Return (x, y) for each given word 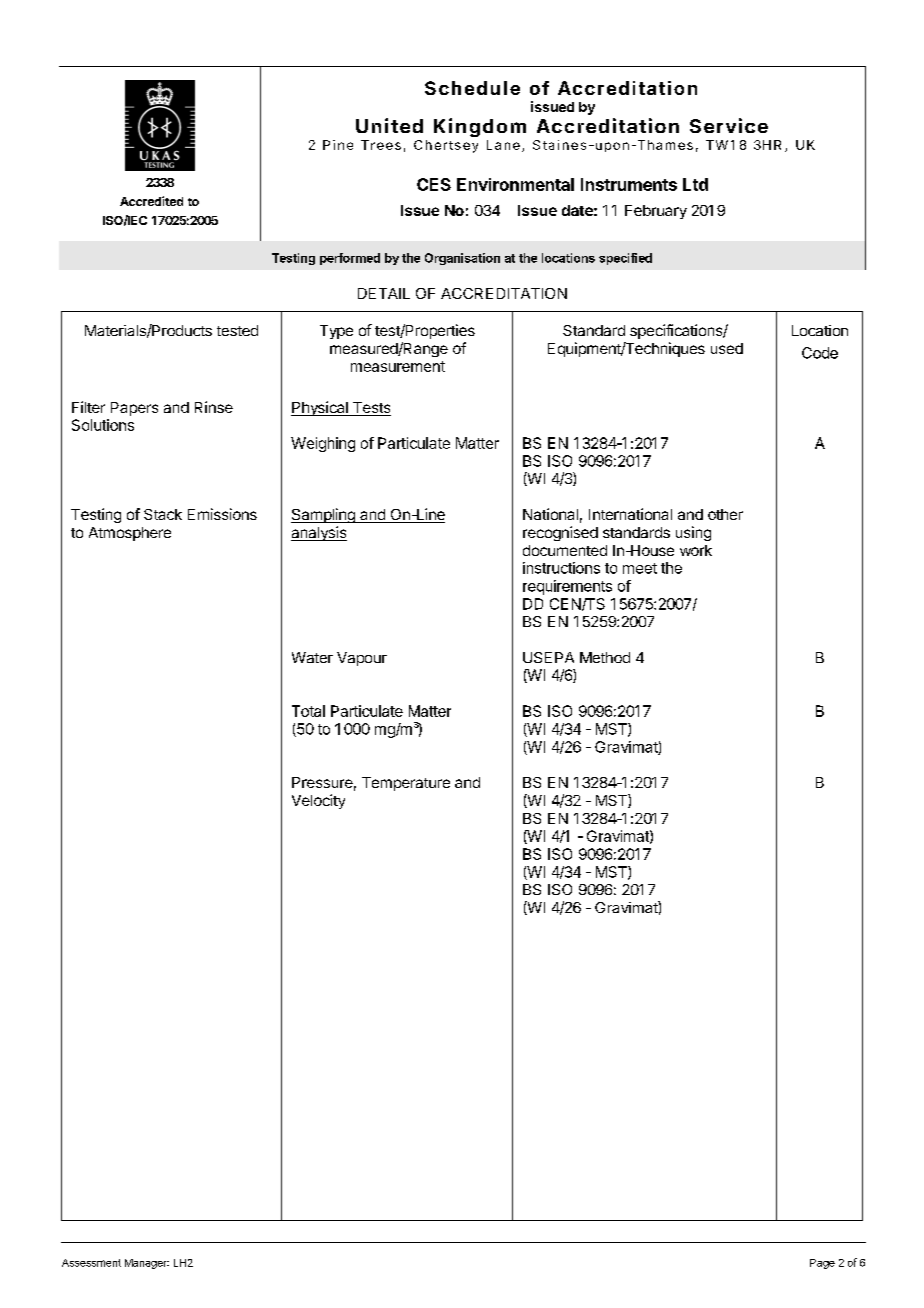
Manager (147, 1264)
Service (729, 125)
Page (822, 1264)
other (725, 514)
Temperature (406, 784)
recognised (560, 533)
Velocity (318, 801)
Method (605, 657)
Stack (163, 514)
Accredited (151, 201)
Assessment (91, 1263)
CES (434, 184)
